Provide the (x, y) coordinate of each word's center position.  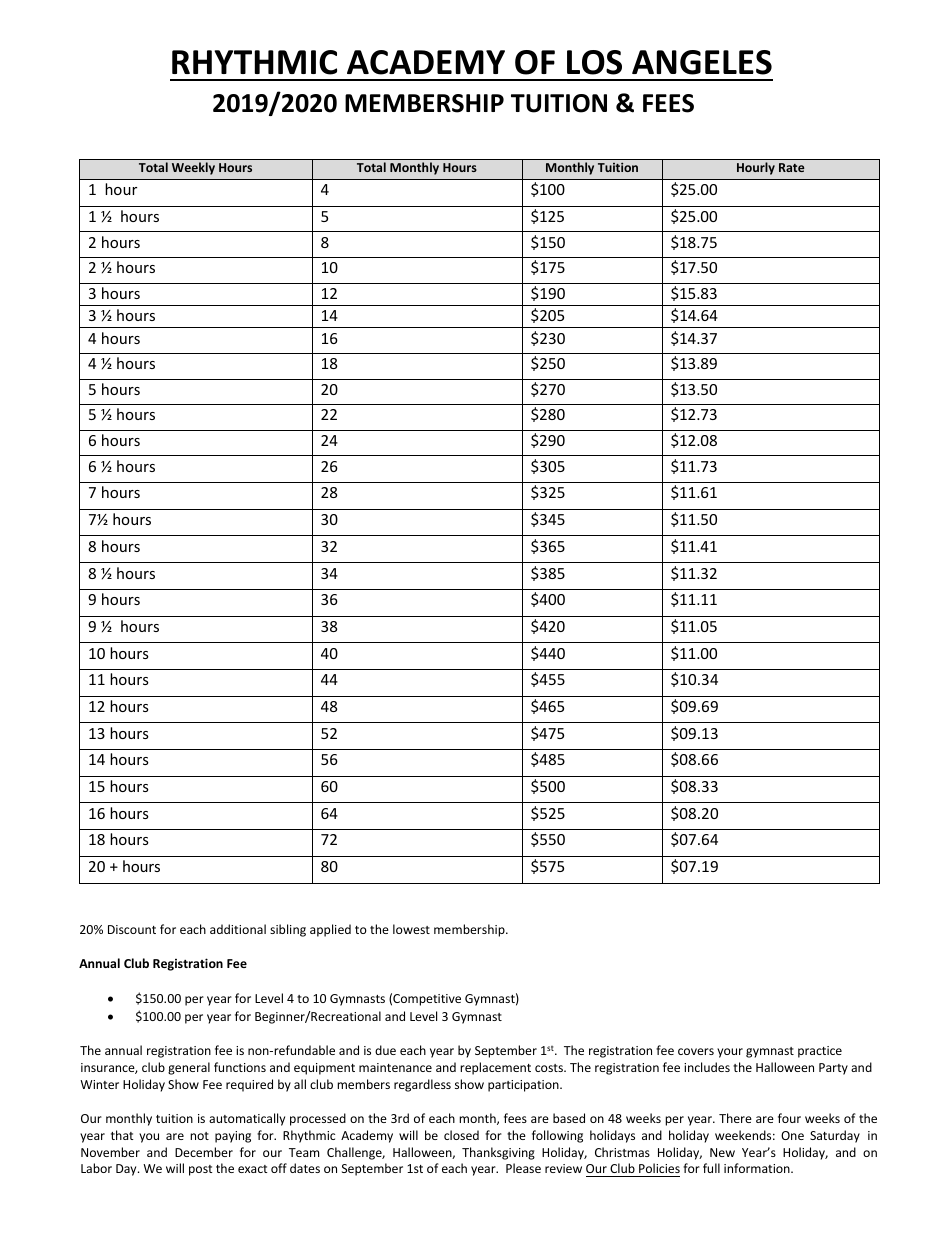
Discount (132, 929)
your (730, 1053)
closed (461, 1135)
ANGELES (702, 62)
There (735, 1118)
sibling (288, 930)
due (385, 1050)
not (199, 1136)
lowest (411, 929)
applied (330, 930)
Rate (791, 167)
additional (238, 929)
